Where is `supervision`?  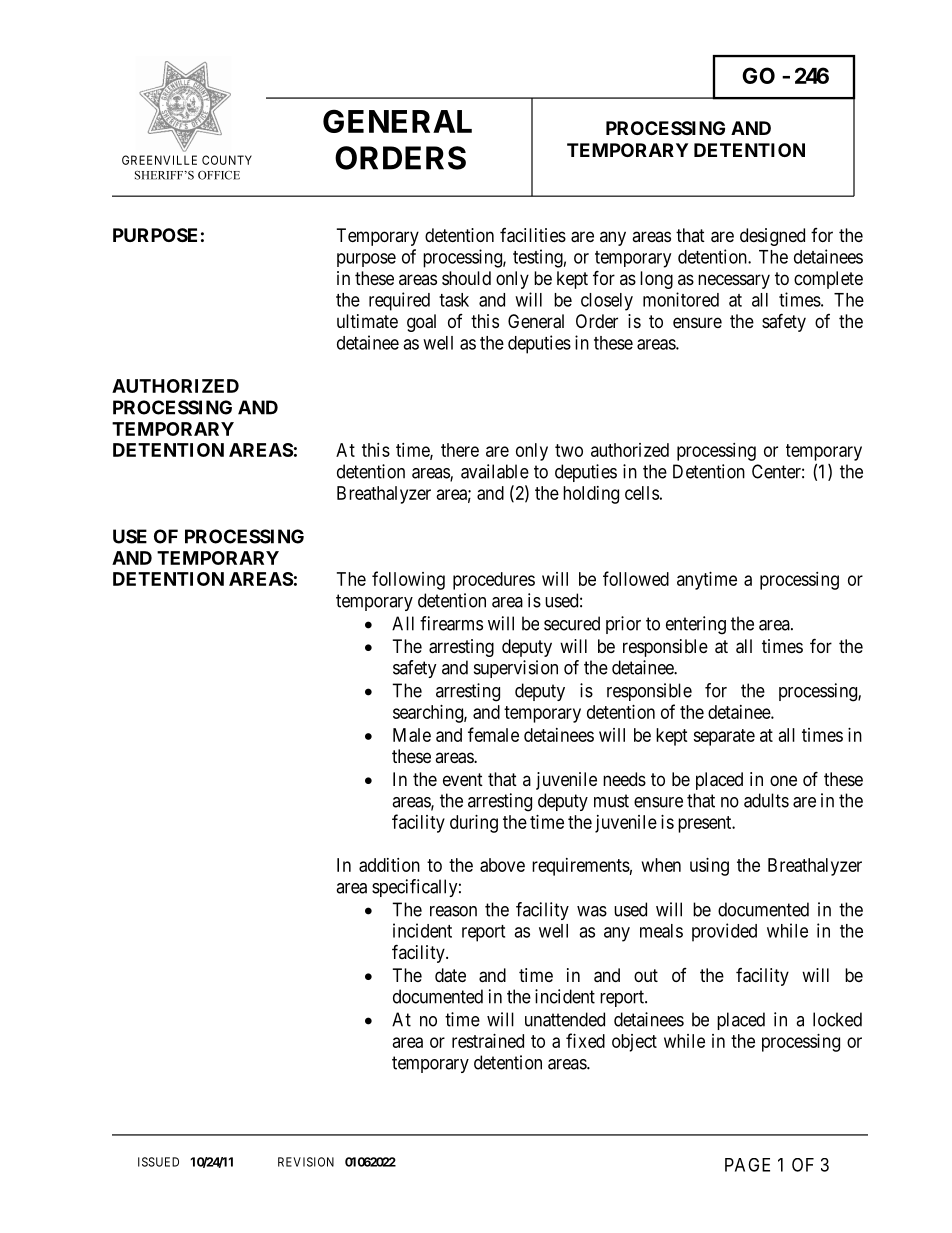 supervision is located at coordinates (516, 669).
